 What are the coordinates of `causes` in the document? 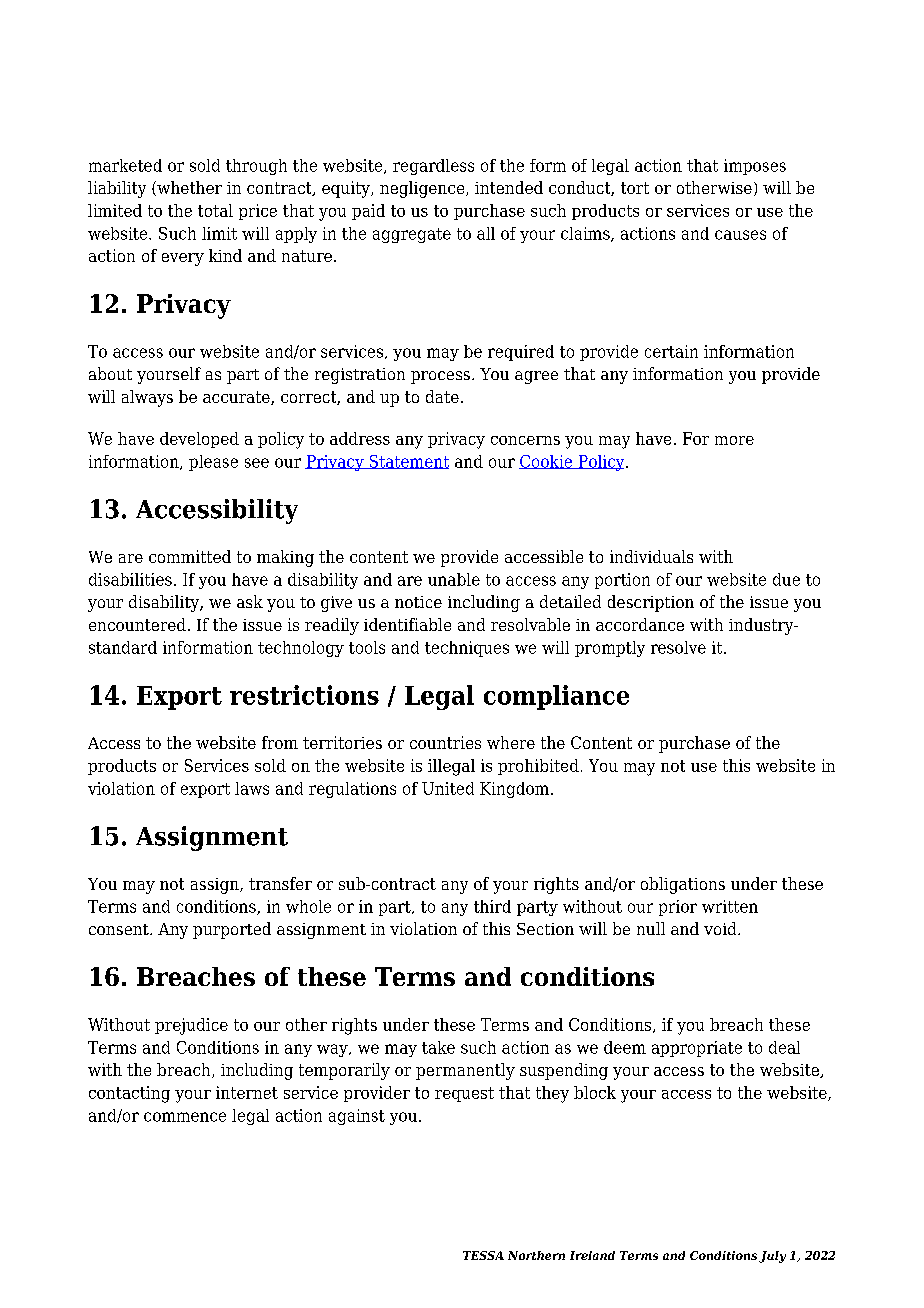 It's located at (740, 235).
